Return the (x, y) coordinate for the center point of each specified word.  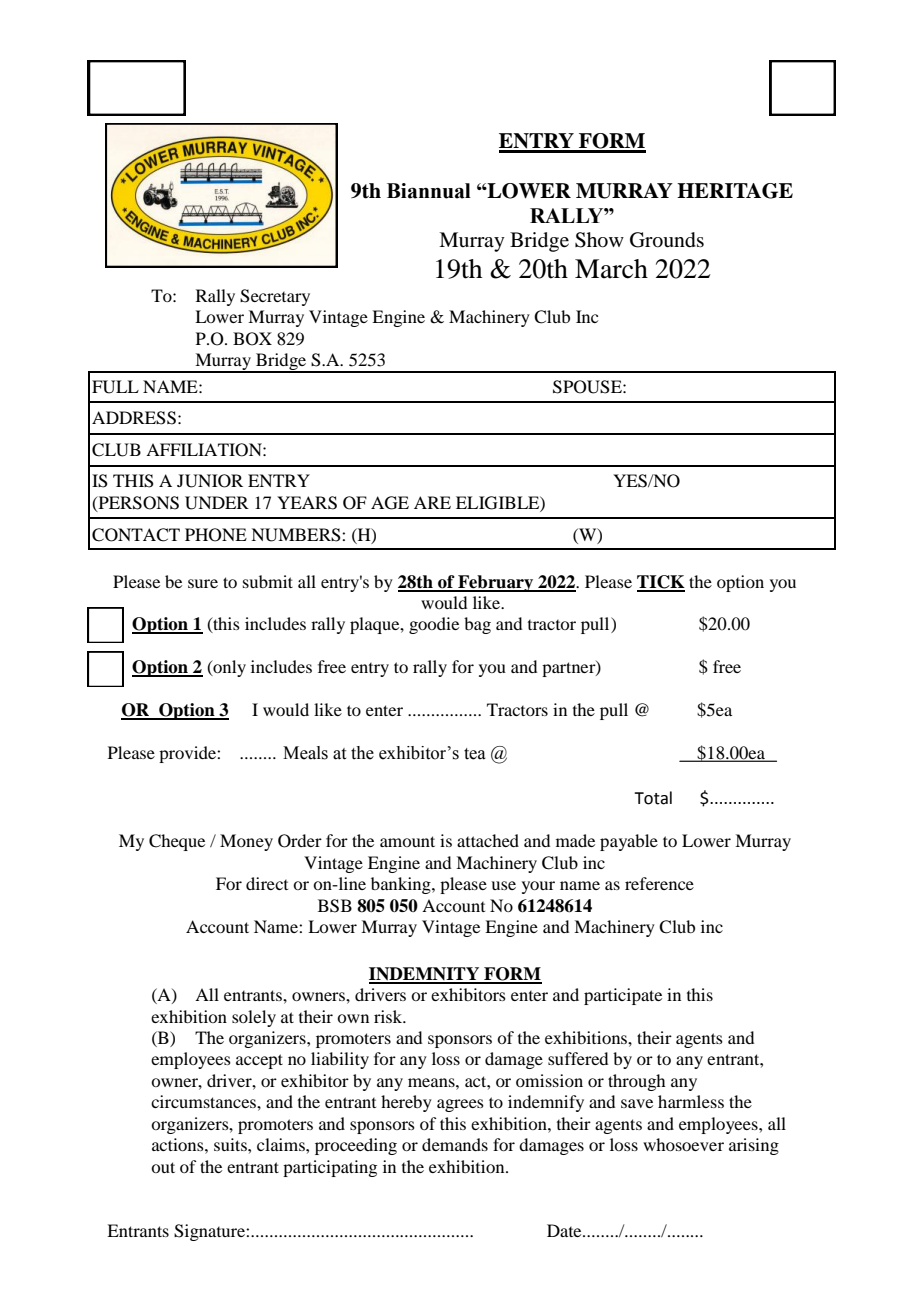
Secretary (275, 297)
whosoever (683, 1144)
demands (455, 1144)
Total (653, 798)
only (228, 668)
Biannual (429, 191)
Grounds (667, 240)
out (163, 1167)
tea (475, 754)
